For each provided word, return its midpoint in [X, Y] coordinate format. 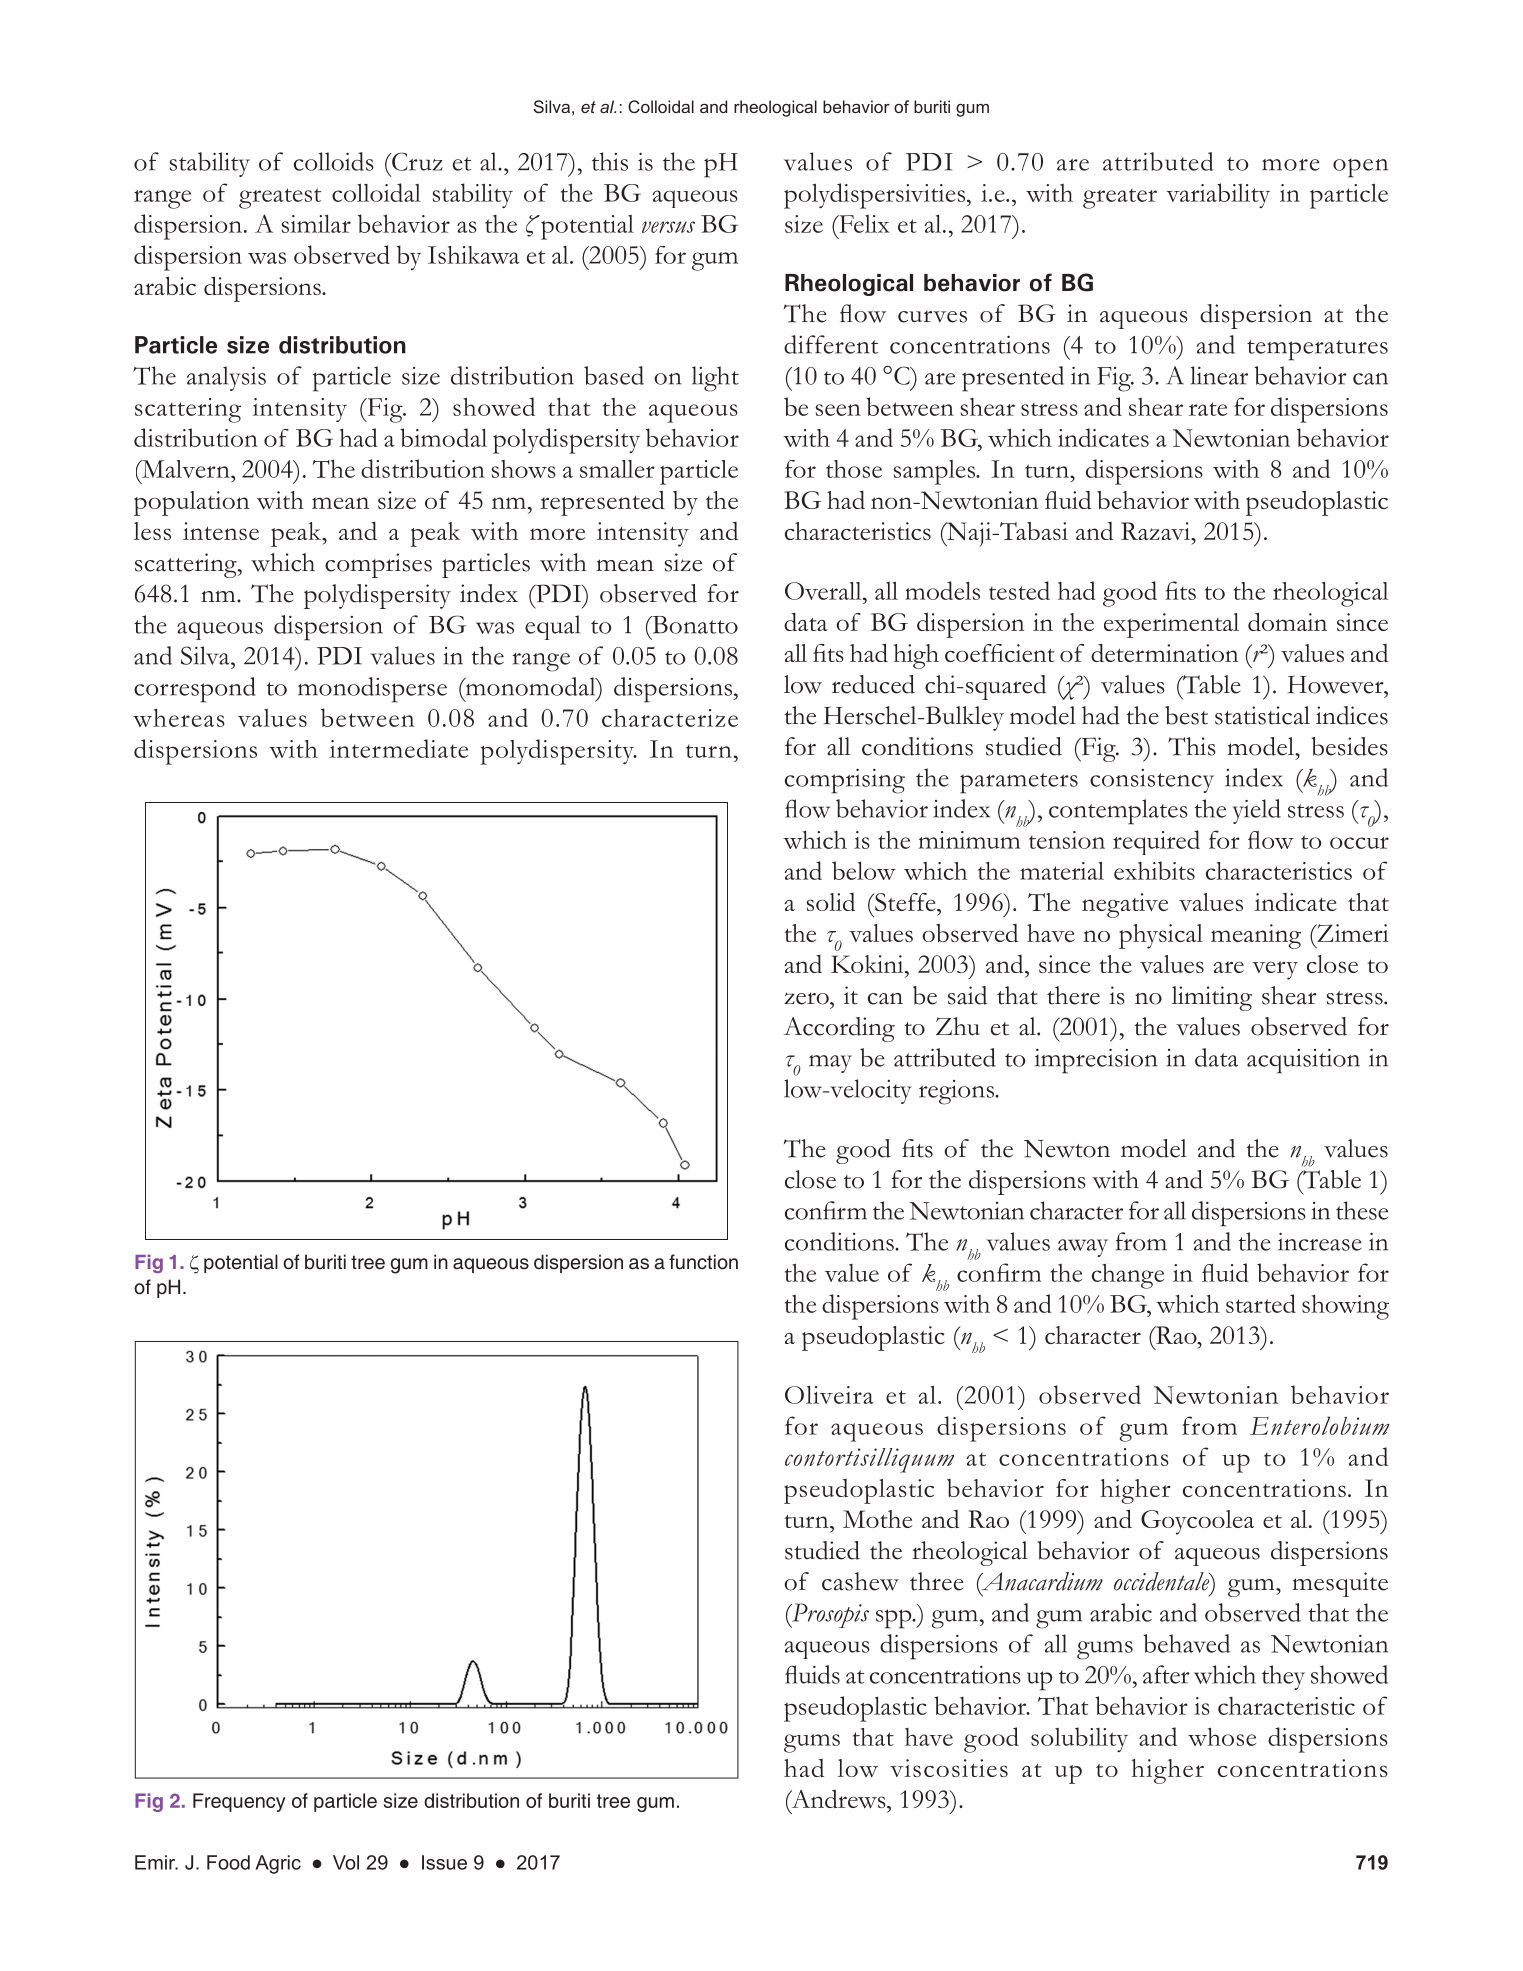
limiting [1212, 998]
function [703, 1262]
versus [668, 227]
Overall [824, 591]
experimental [1171, 625]
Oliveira [829, 1394]
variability [1218, 195]
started [1261, 1303]
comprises [378, 565]
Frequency [239, 1802]
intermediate [399, 748]
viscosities [949, 1768]
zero [807, 998]
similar [316, 223]
